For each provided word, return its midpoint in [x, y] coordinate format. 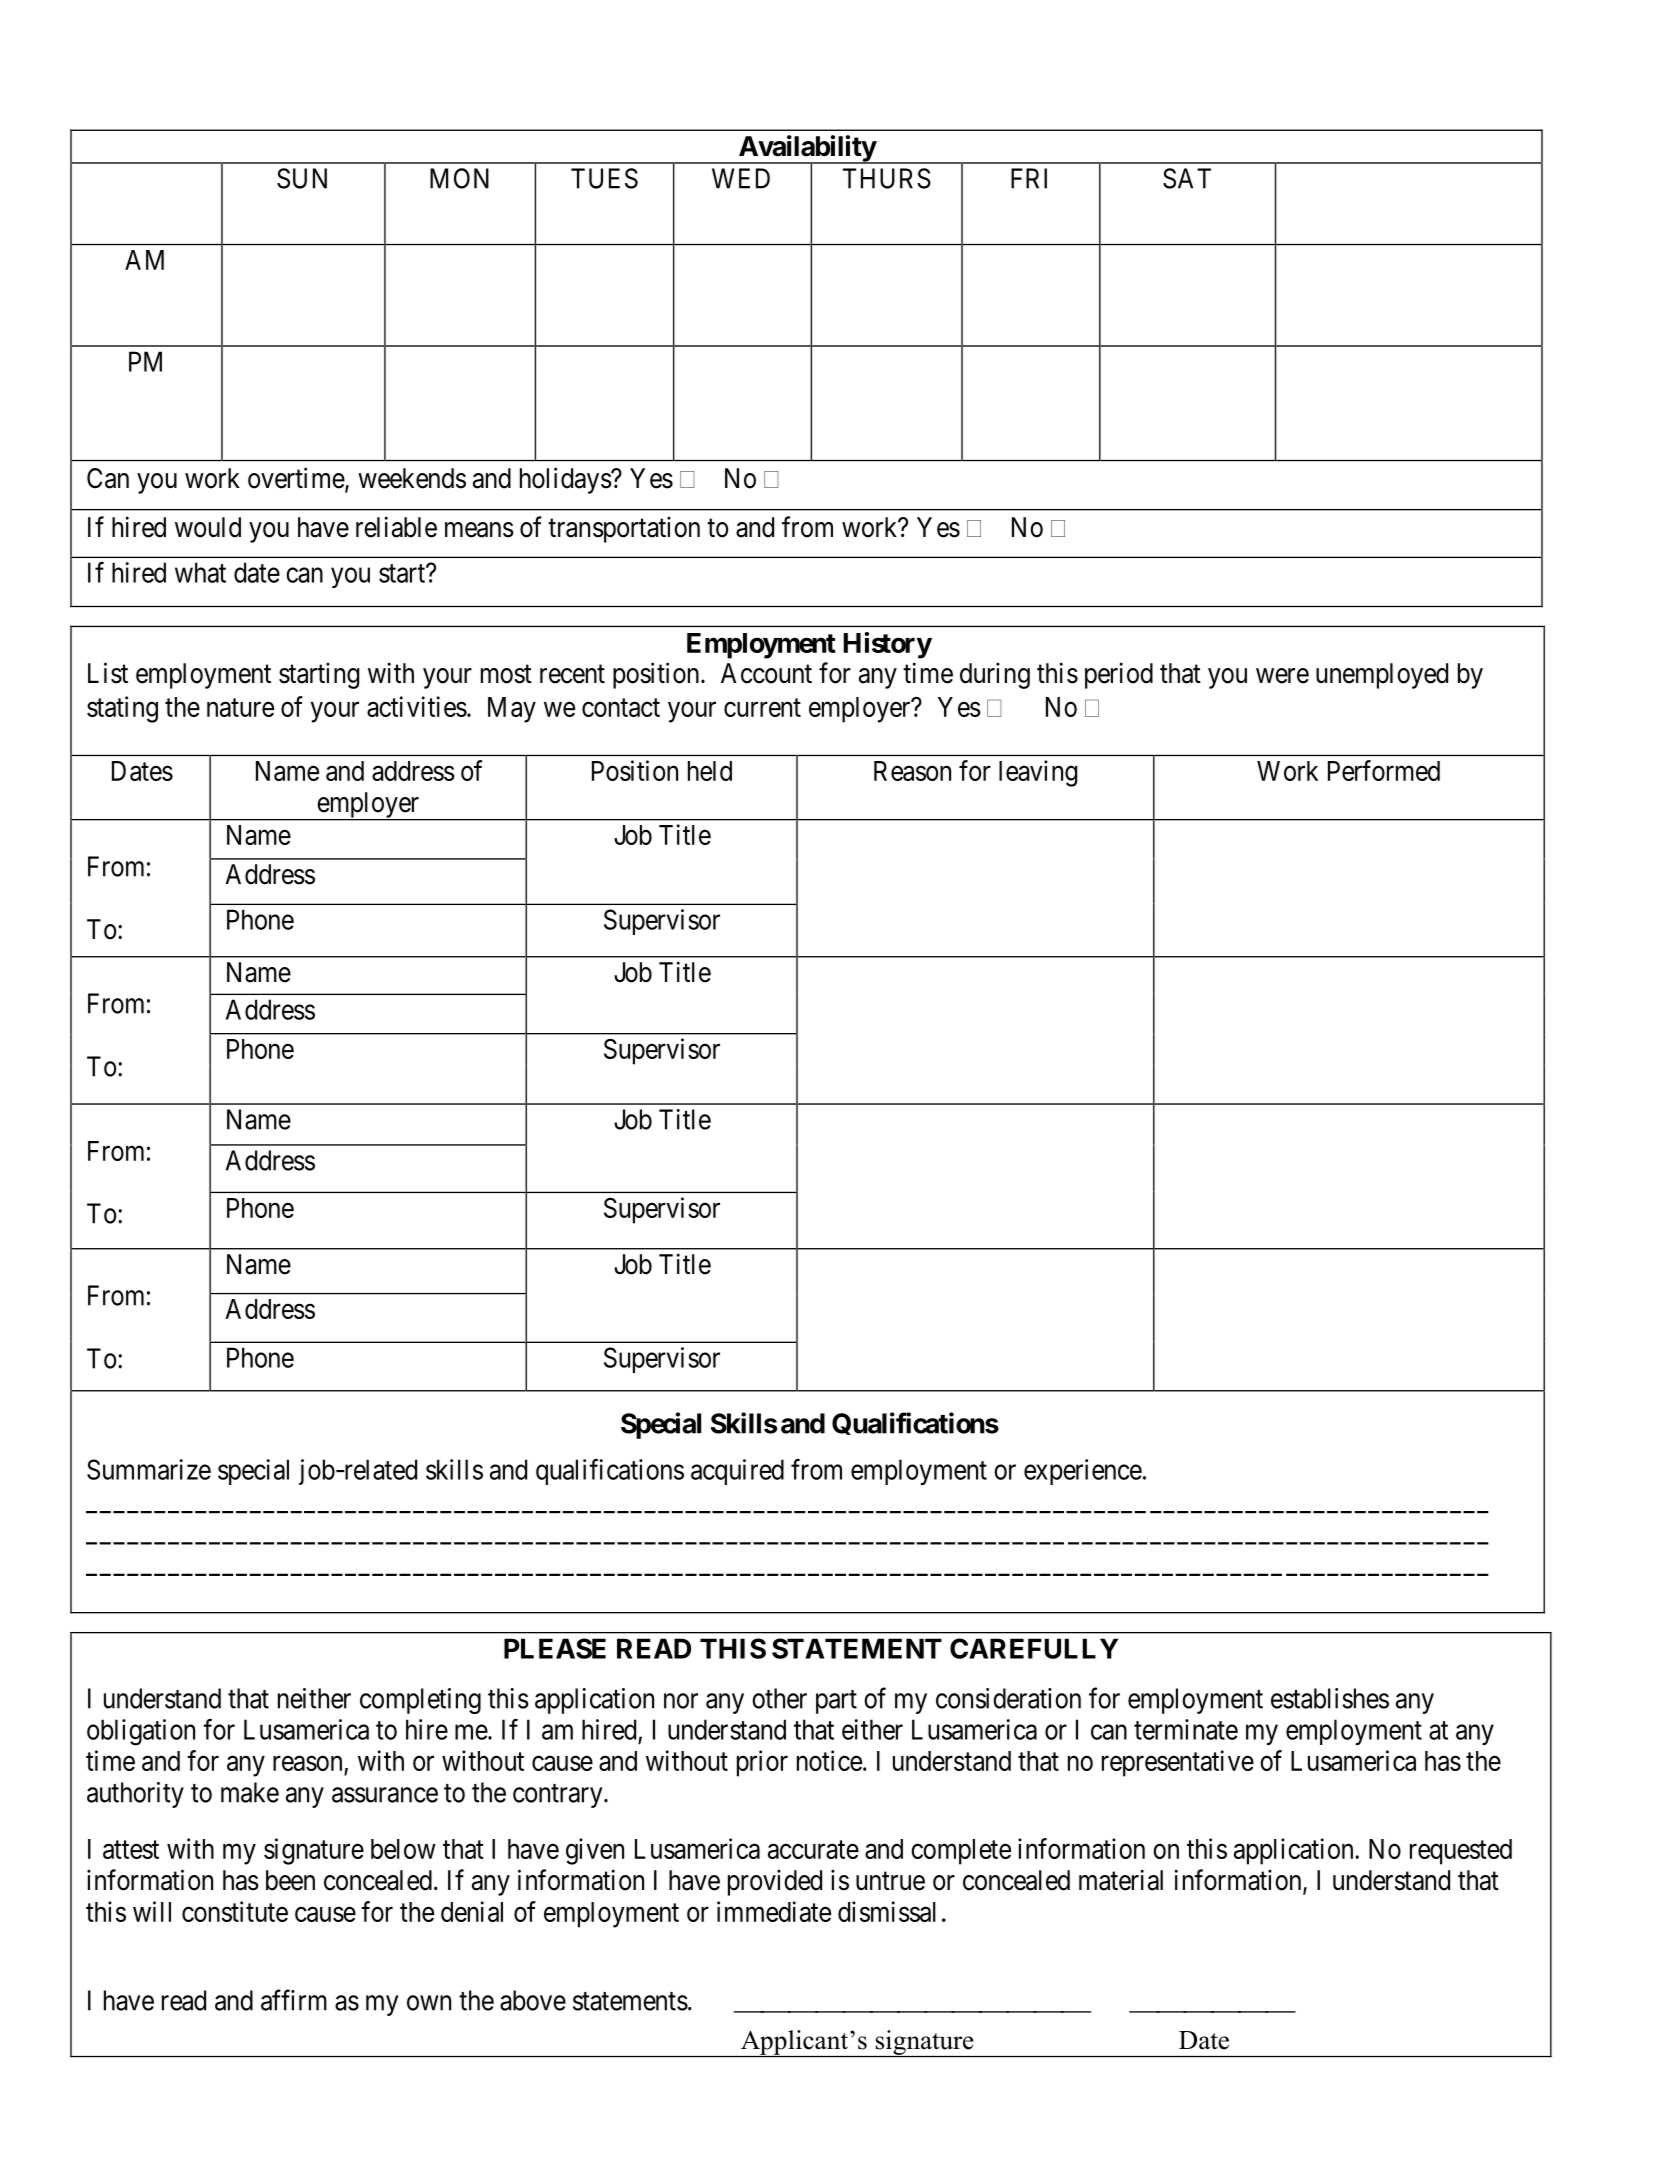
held [710, 771]
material [1121, 1880]
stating [122, 709]
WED [741, 178]
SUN [302, 178]
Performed [1384, 770]
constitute [235, 1911]
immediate [774, 1911]
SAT [1187, 178]
